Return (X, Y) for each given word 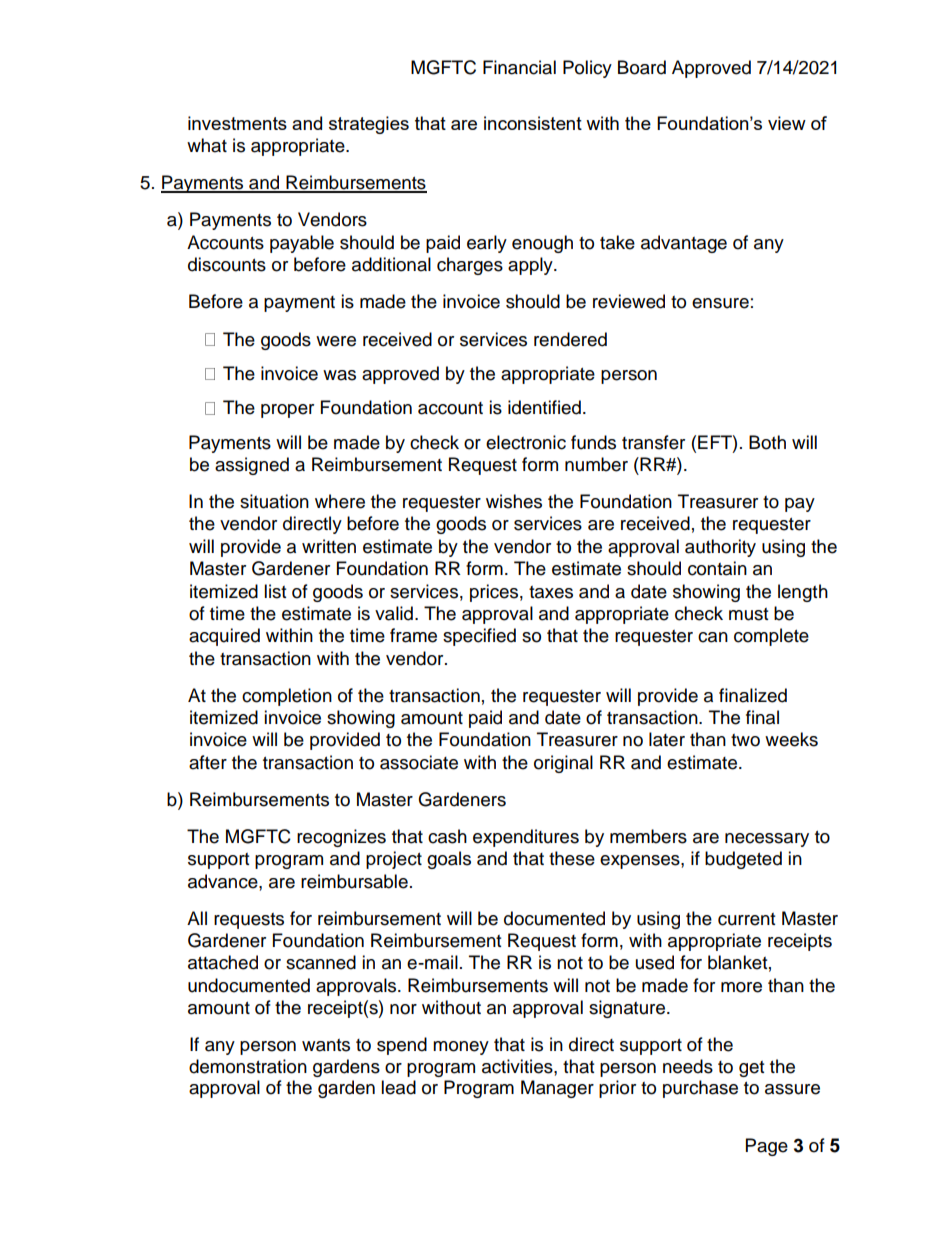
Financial (519, 67)
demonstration (248, 1066)
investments (237, 123)
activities (518, 1066)
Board (642, 67)
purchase (700, 1089)
